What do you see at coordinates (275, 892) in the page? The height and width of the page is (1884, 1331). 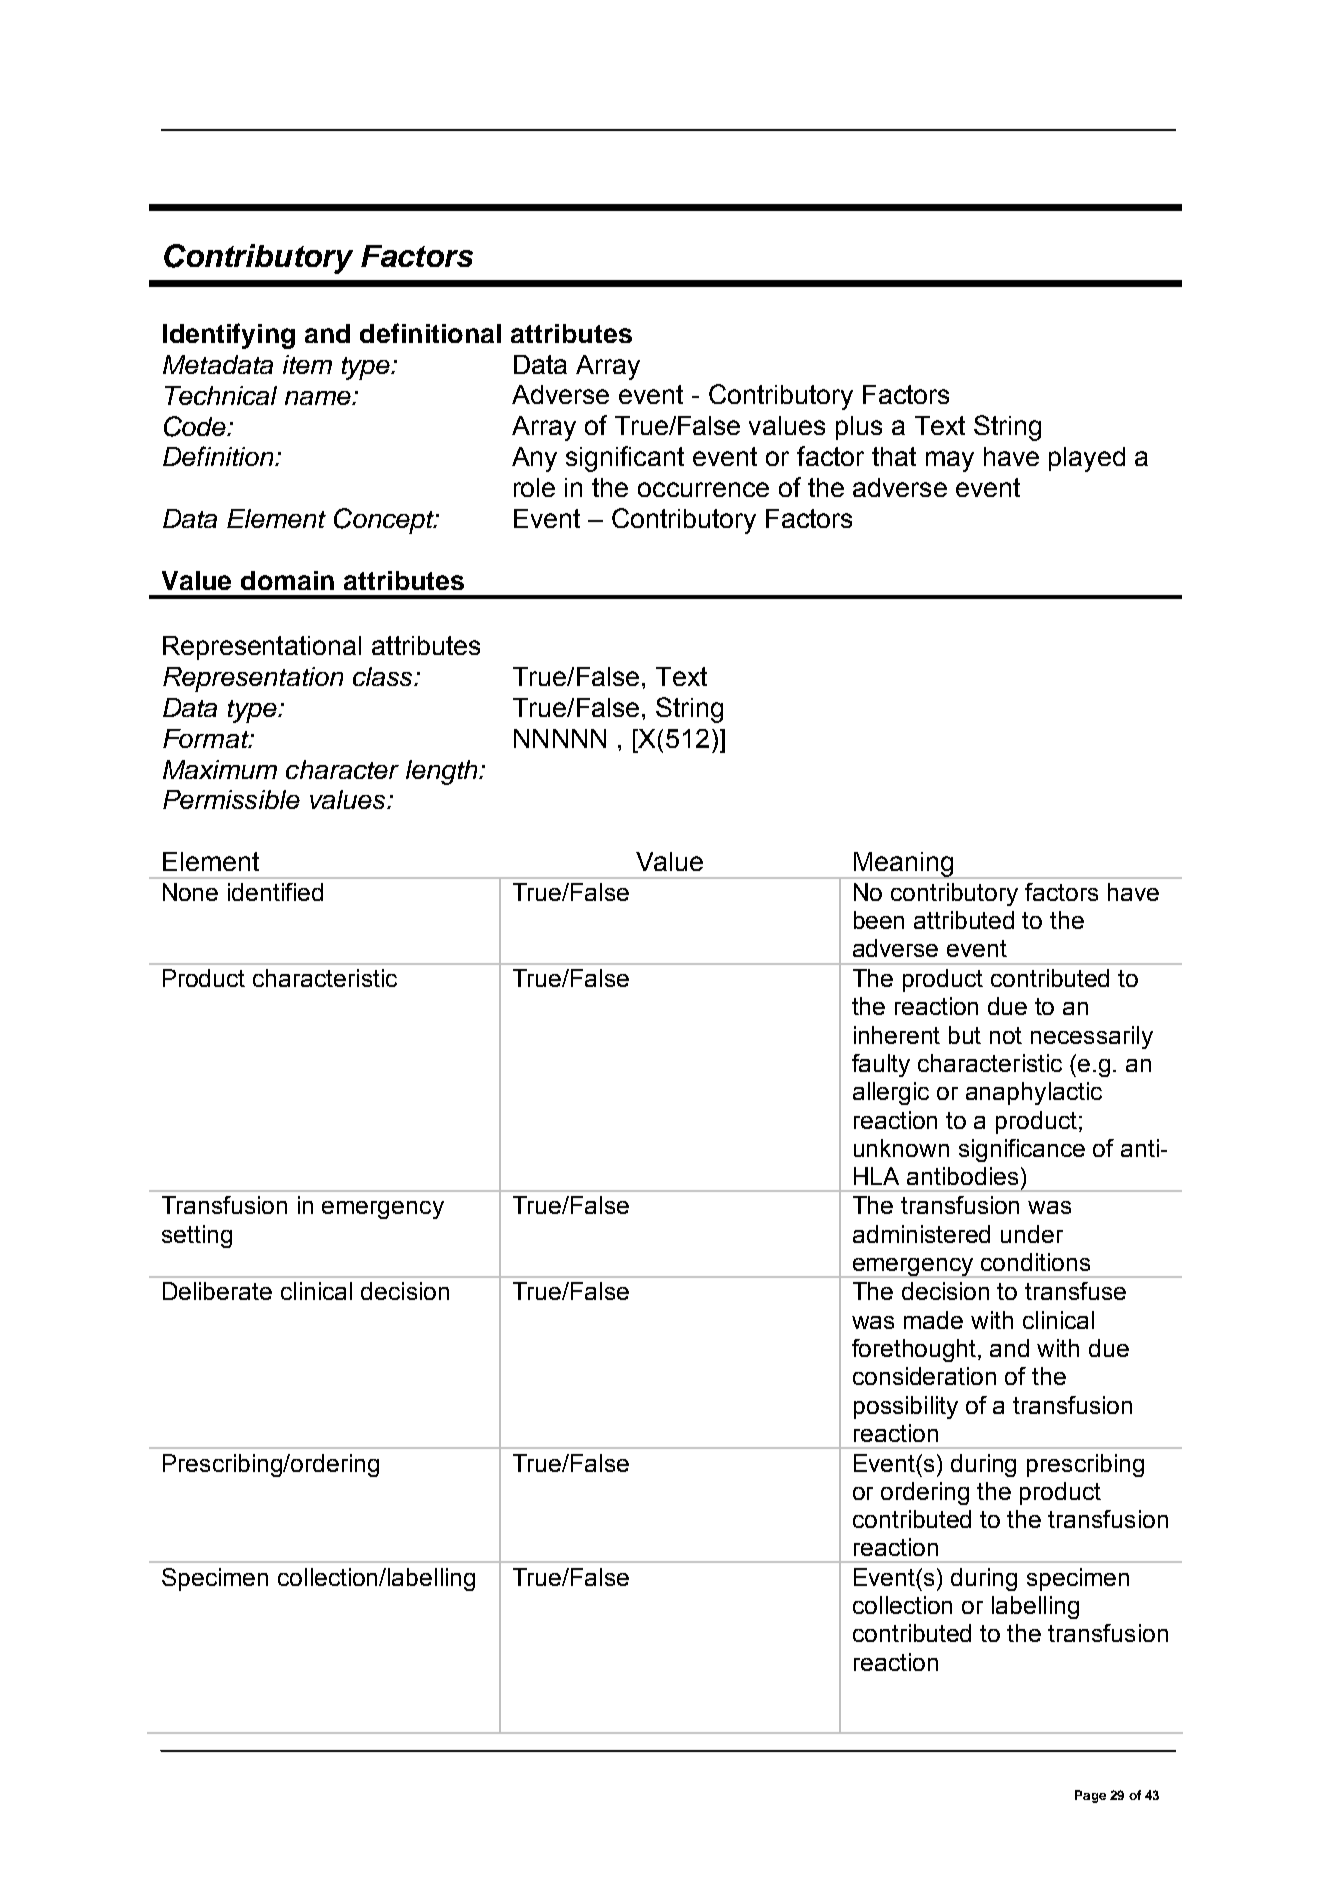 I see `identified` at bounding box center [275, 892].
